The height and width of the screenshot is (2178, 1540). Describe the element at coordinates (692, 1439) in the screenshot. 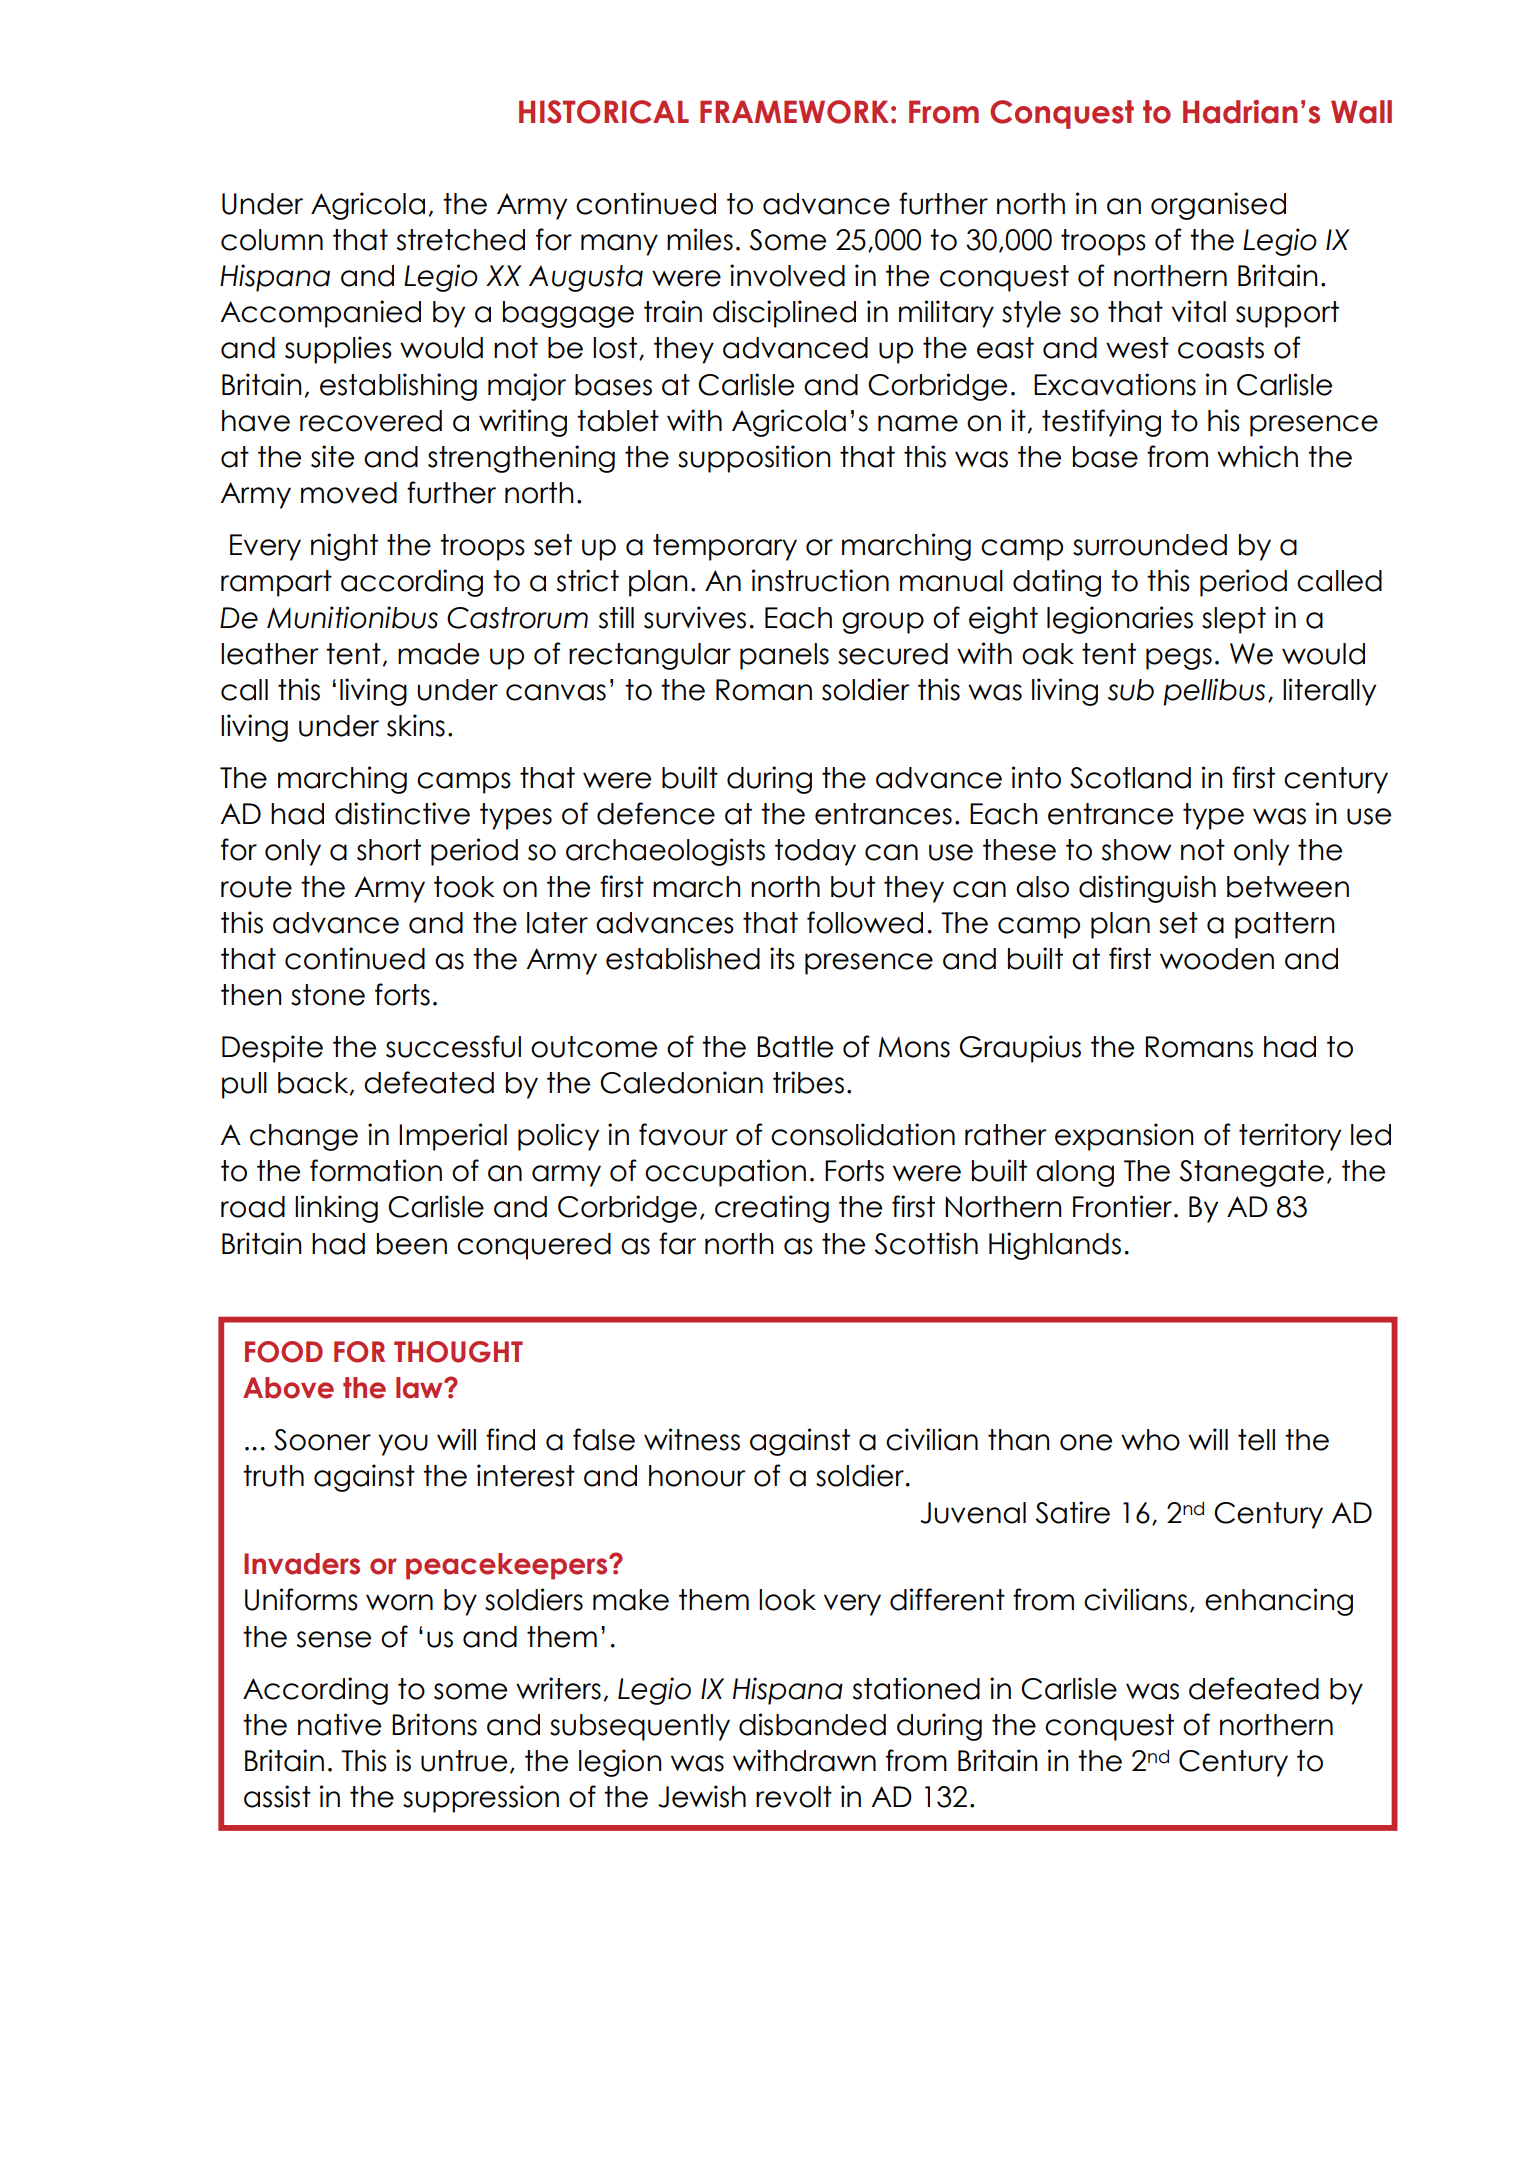

I see `witness` at that location.
